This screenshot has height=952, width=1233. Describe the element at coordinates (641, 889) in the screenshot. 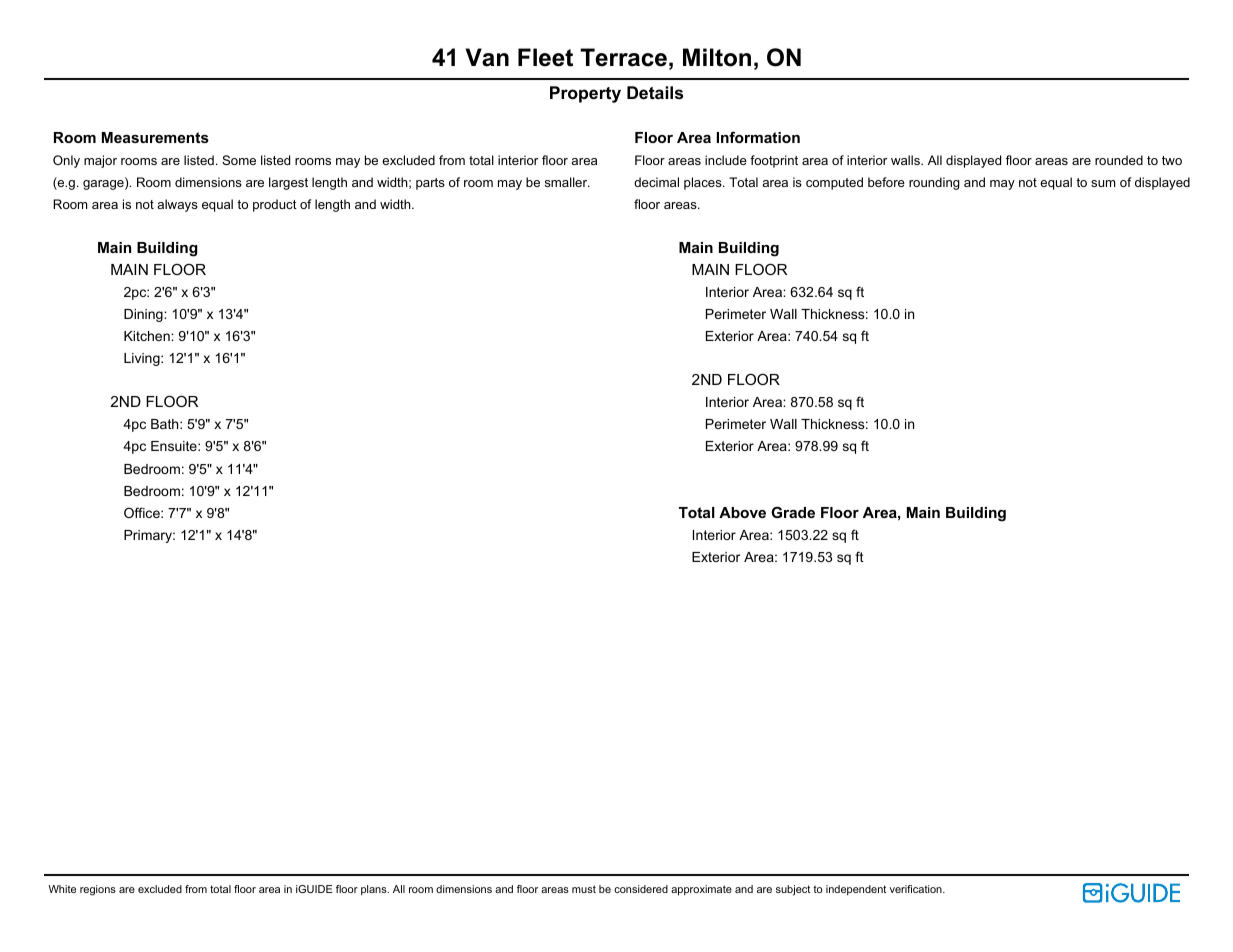

I see `considered` at that location.
